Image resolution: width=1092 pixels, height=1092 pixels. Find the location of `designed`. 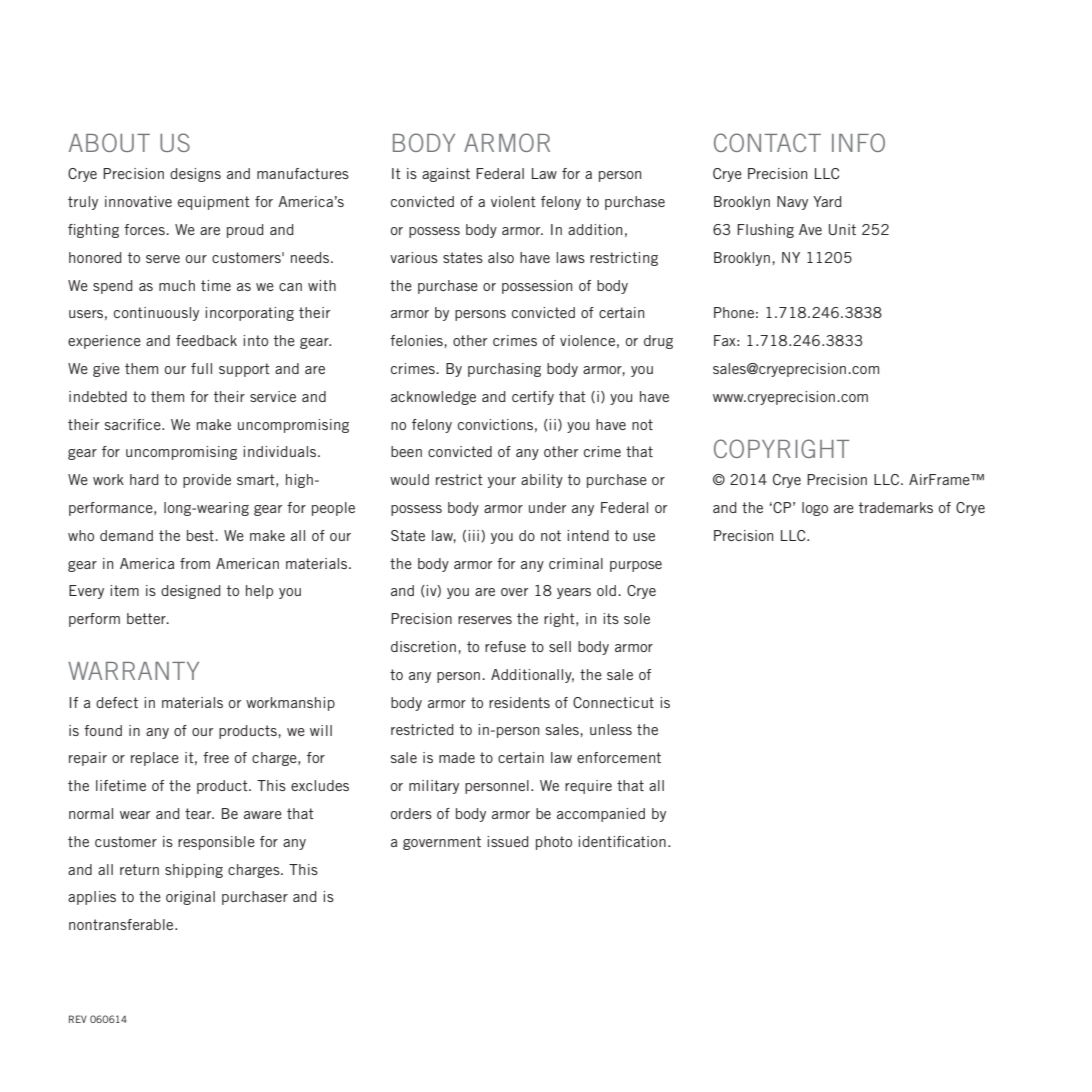

designed is located at coordinates (191, 592).
